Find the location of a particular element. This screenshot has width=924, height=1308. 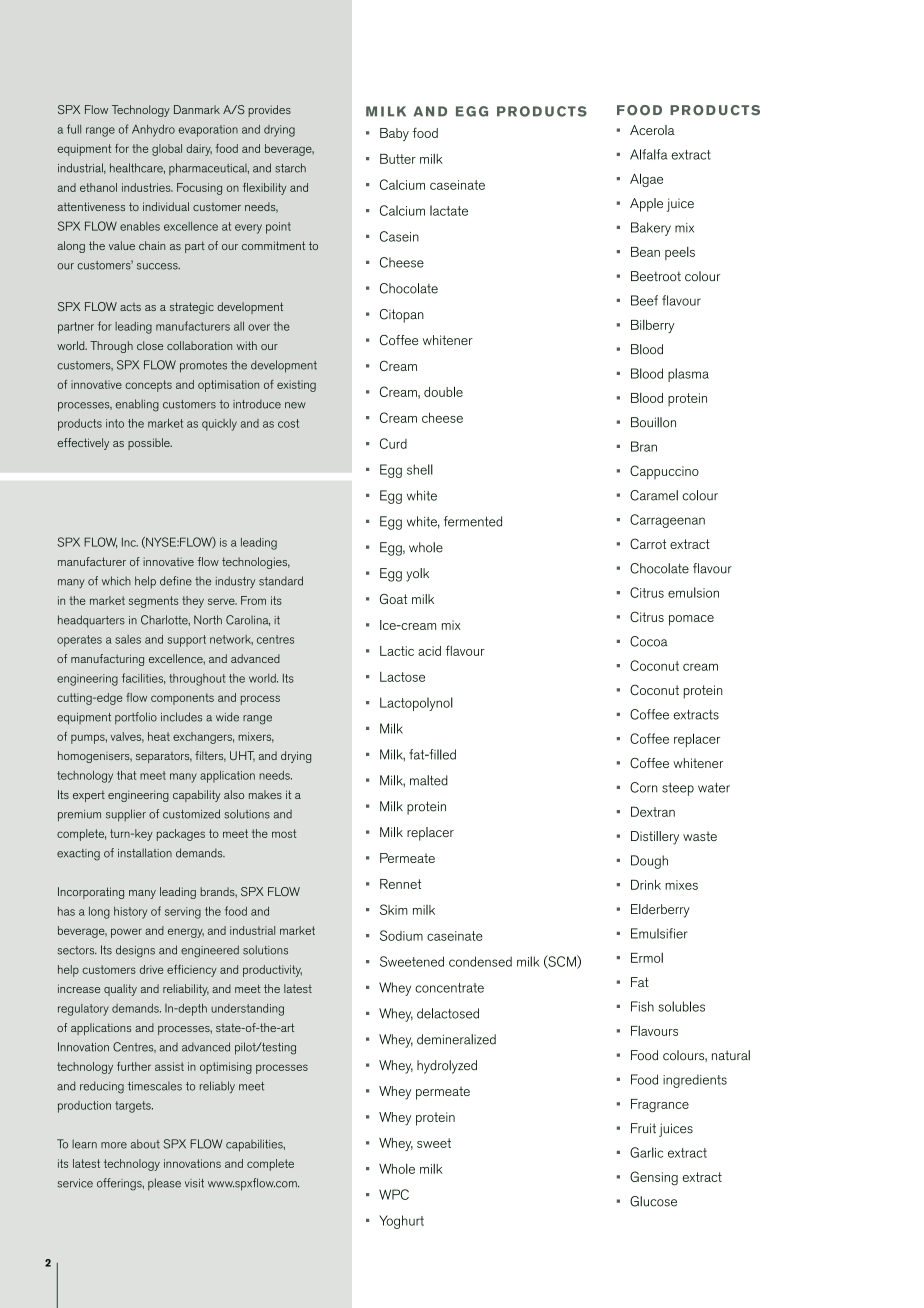

Cocoa is located at coordinates (648, 641).
